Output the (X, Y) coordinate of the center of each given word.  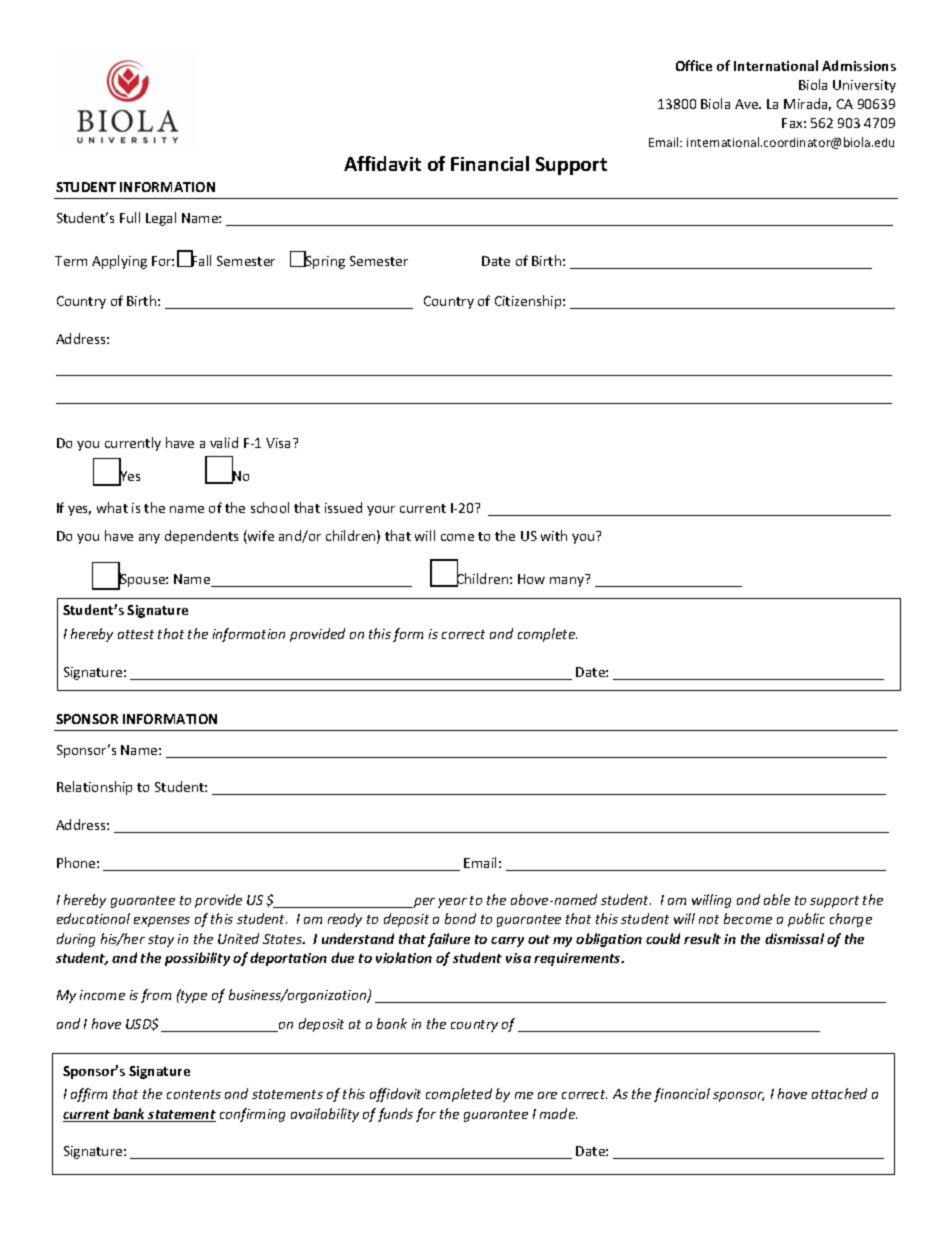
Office (694, 65)
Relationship (94, 788)
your (381, 511)
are (547, 1095)
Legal (161, 219)
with (554, 535)
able (777, 899)
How (531, 579)
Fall (200, 260)
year (452, 903)
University (864, 86)
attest (136, 634)
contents (194, 1094)
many (567, 582)
